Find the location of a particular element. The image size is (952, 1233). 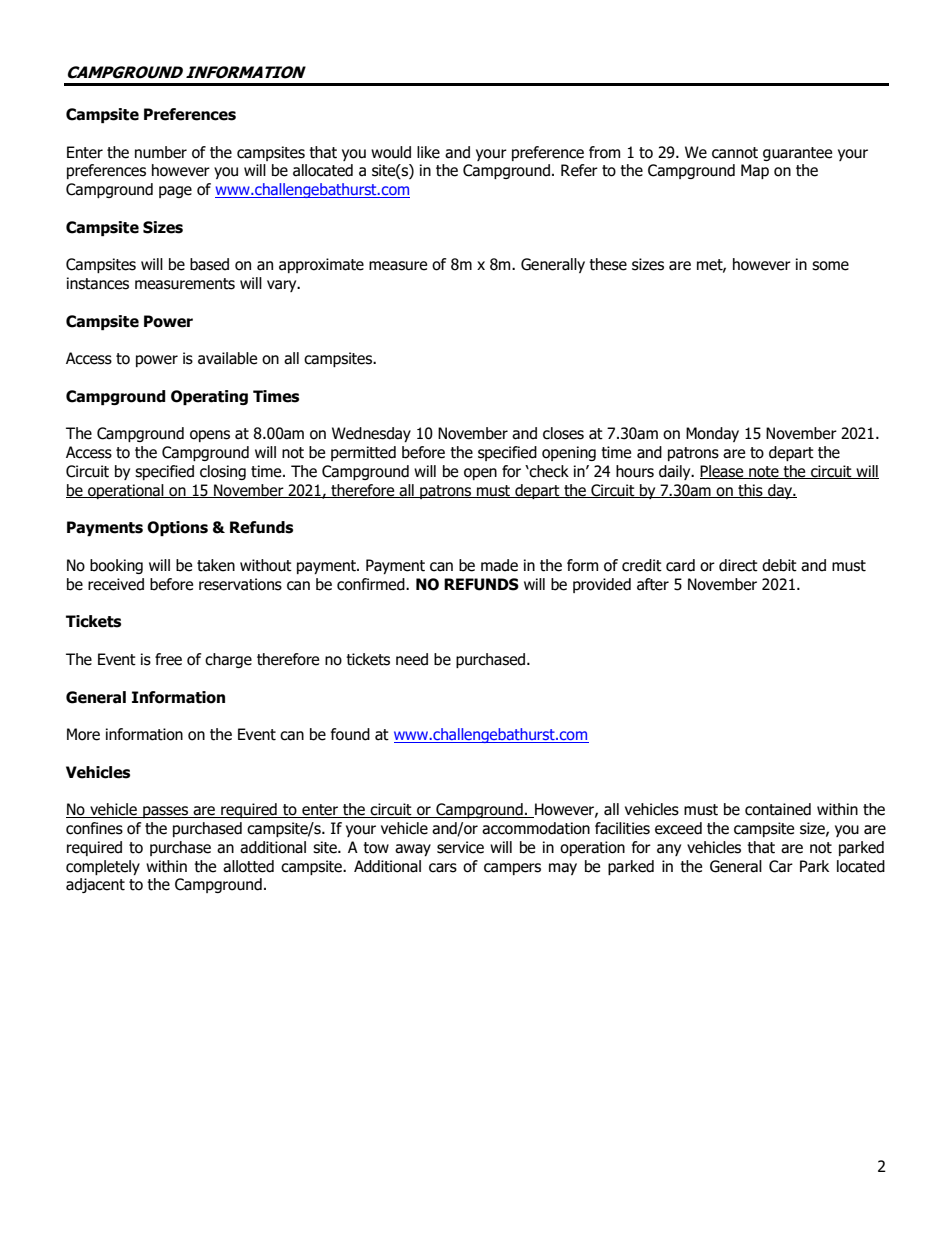

after is located at coordinates (653, 584).
